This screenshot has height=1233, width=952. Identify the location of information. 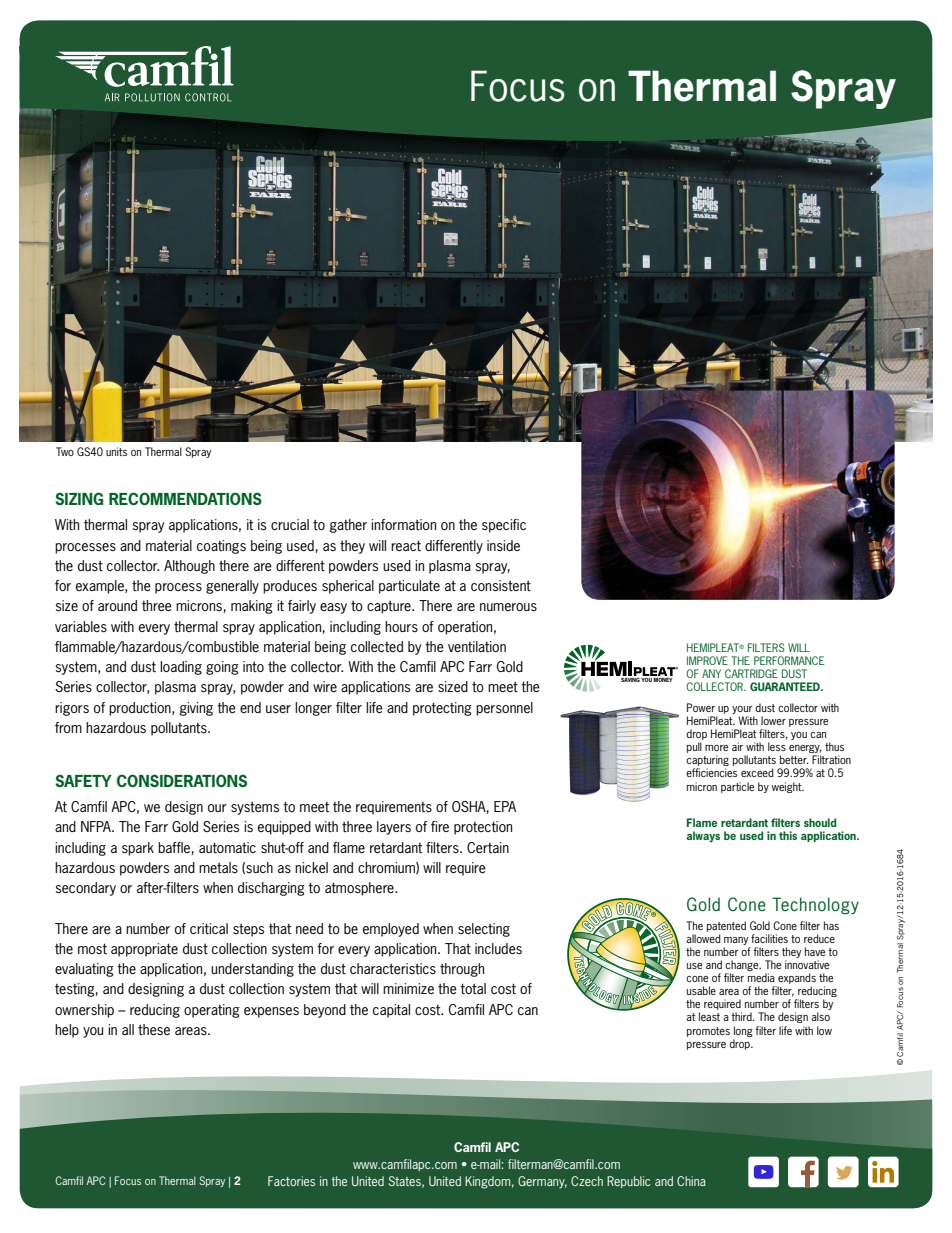
(403, 524).
